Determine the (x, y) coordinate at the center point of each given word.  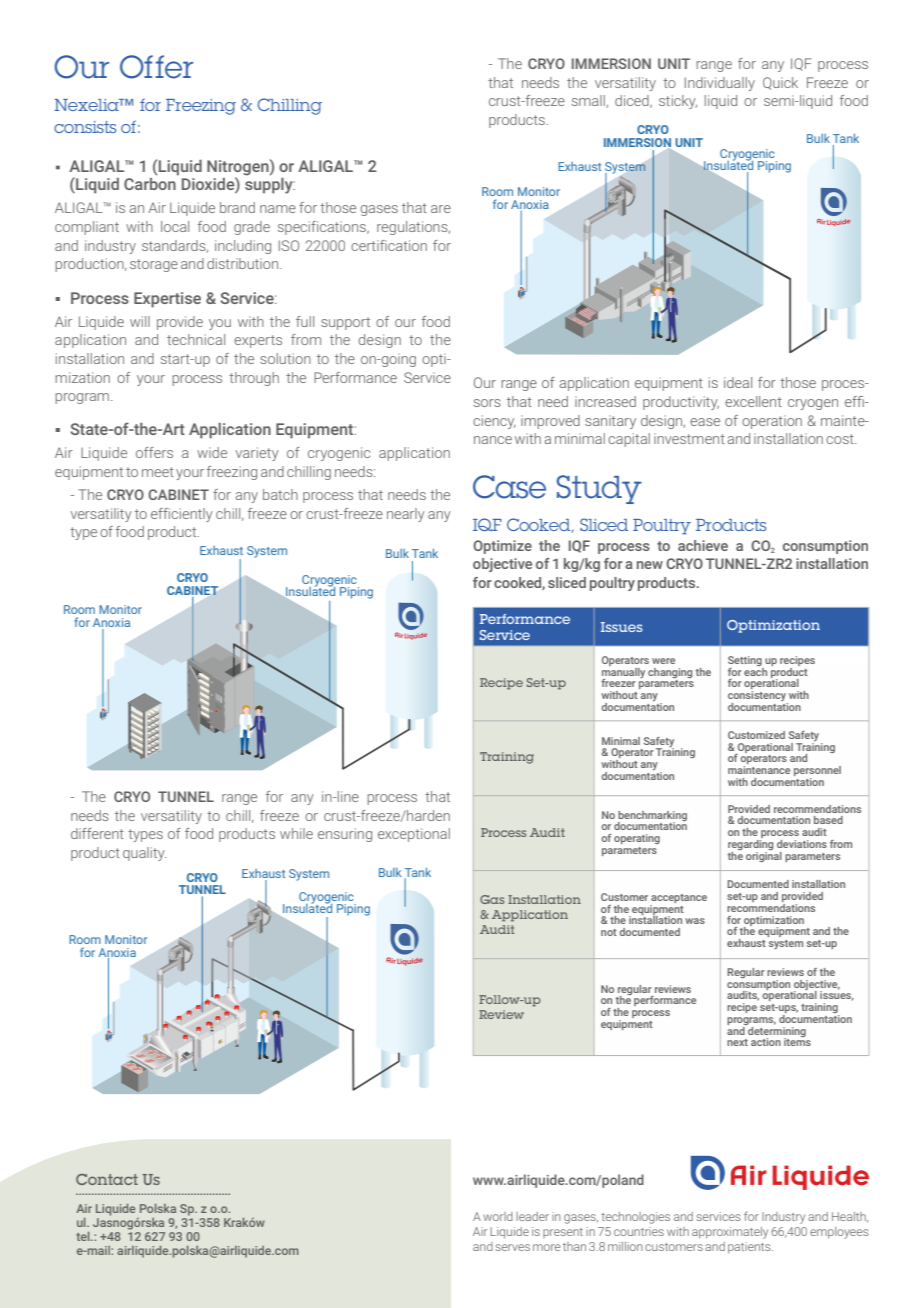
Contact (107, 1179)
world (498, 1216)
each (755, 670)
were (663, 661)
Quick (780, 83)
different (97, 833)
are (441, 209)
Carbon (150, 184)
